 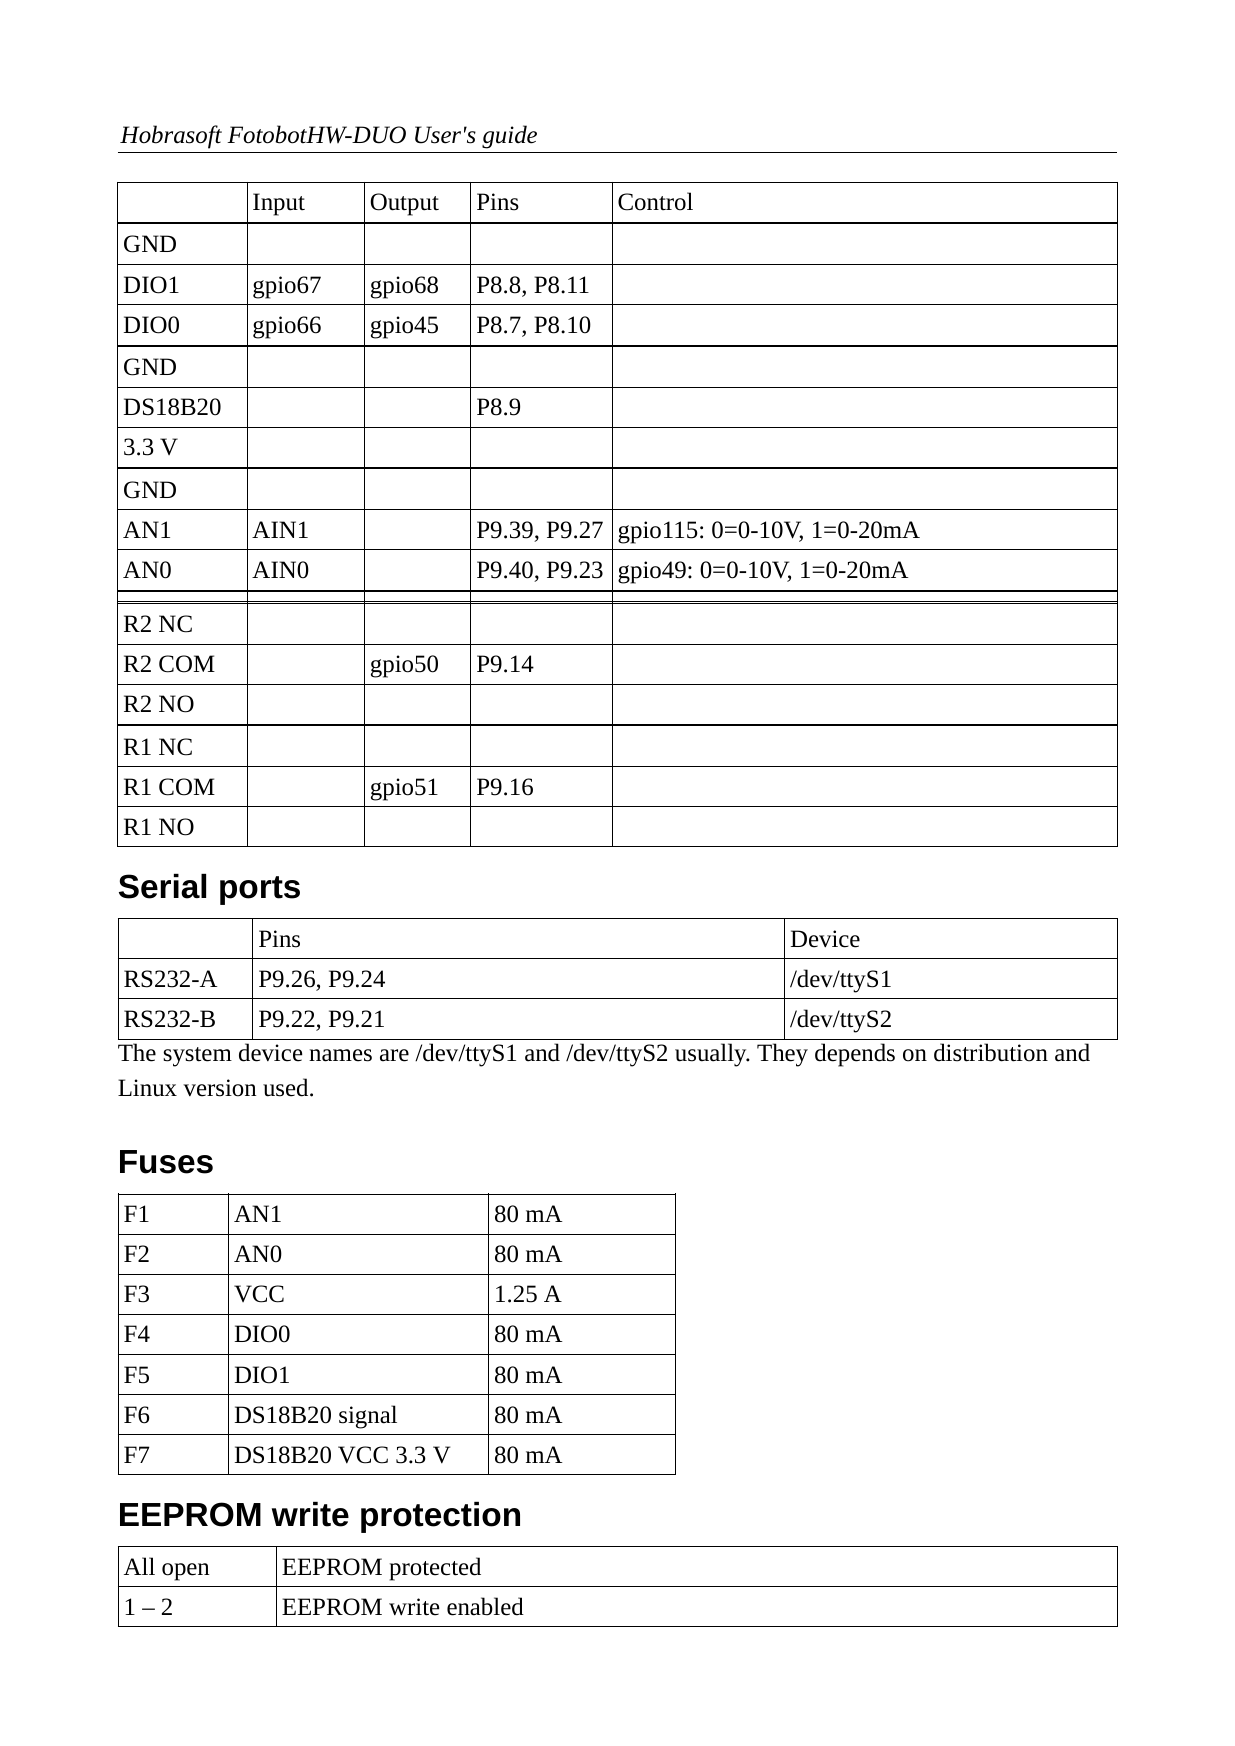 What do you see at coordinates (991, 1052) in the image?
I see `distribution` at bounding box center [991, 1052].
